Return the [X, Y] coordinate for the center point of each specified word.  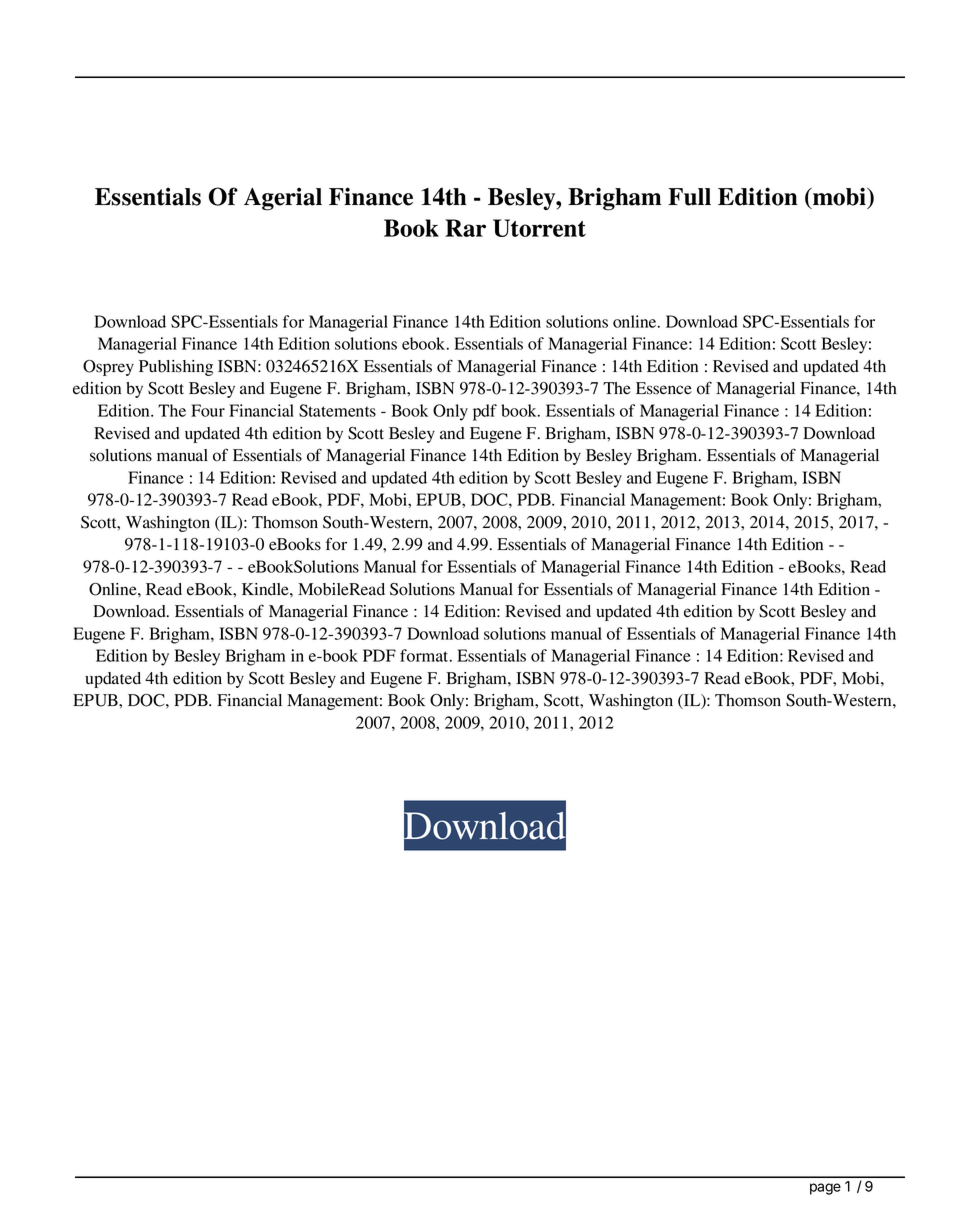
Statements [337, 410]
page [825, 1189]
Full [689, 197]
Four [208, 410]
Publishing [176, 368]
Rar [465, 228]
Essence [664, 388]
